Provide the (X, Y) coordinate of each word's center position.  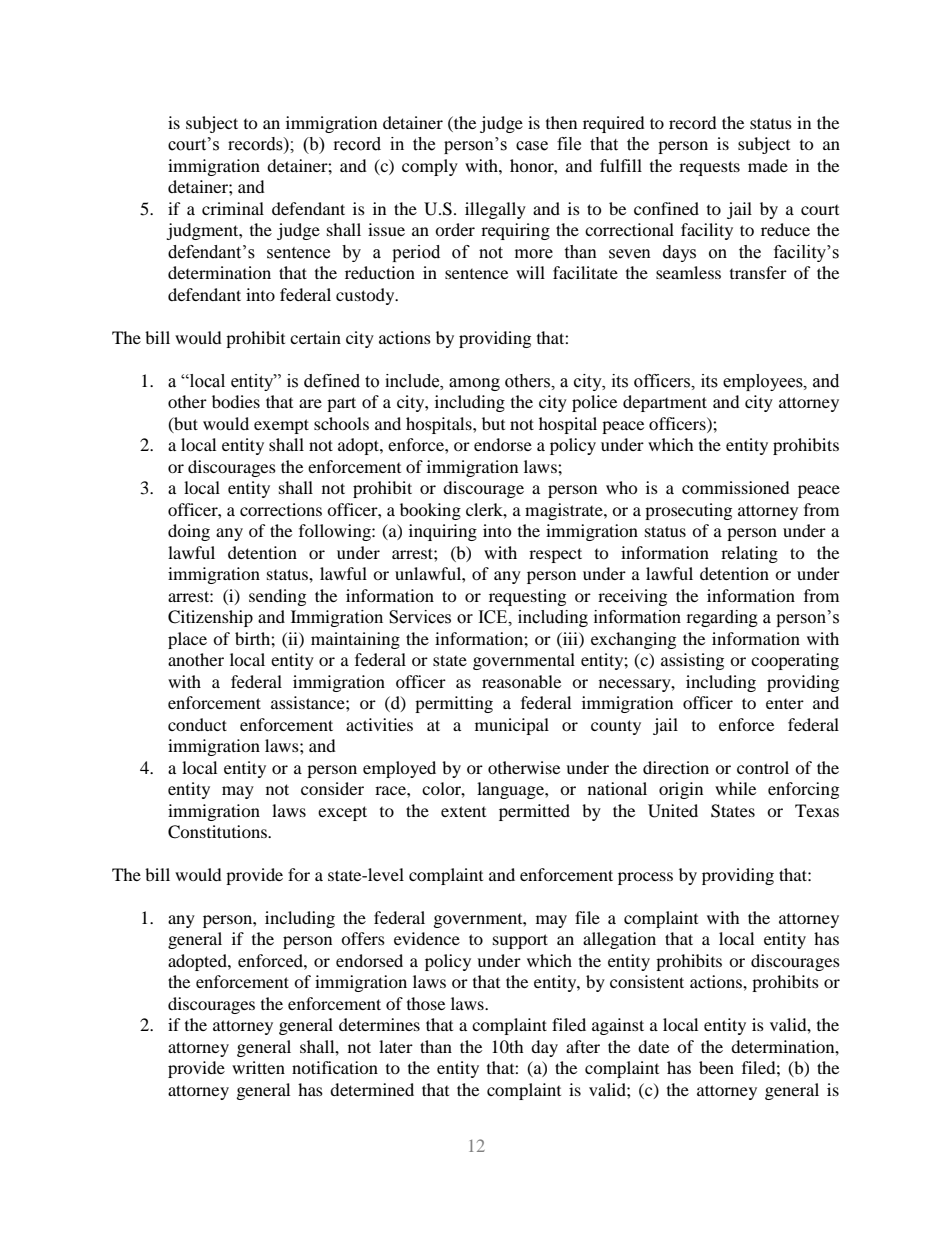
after (583, 1046)
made (768, 165)
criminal (233, 208)
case (532, 146)
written (258, 1067)
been (716, 1067)
